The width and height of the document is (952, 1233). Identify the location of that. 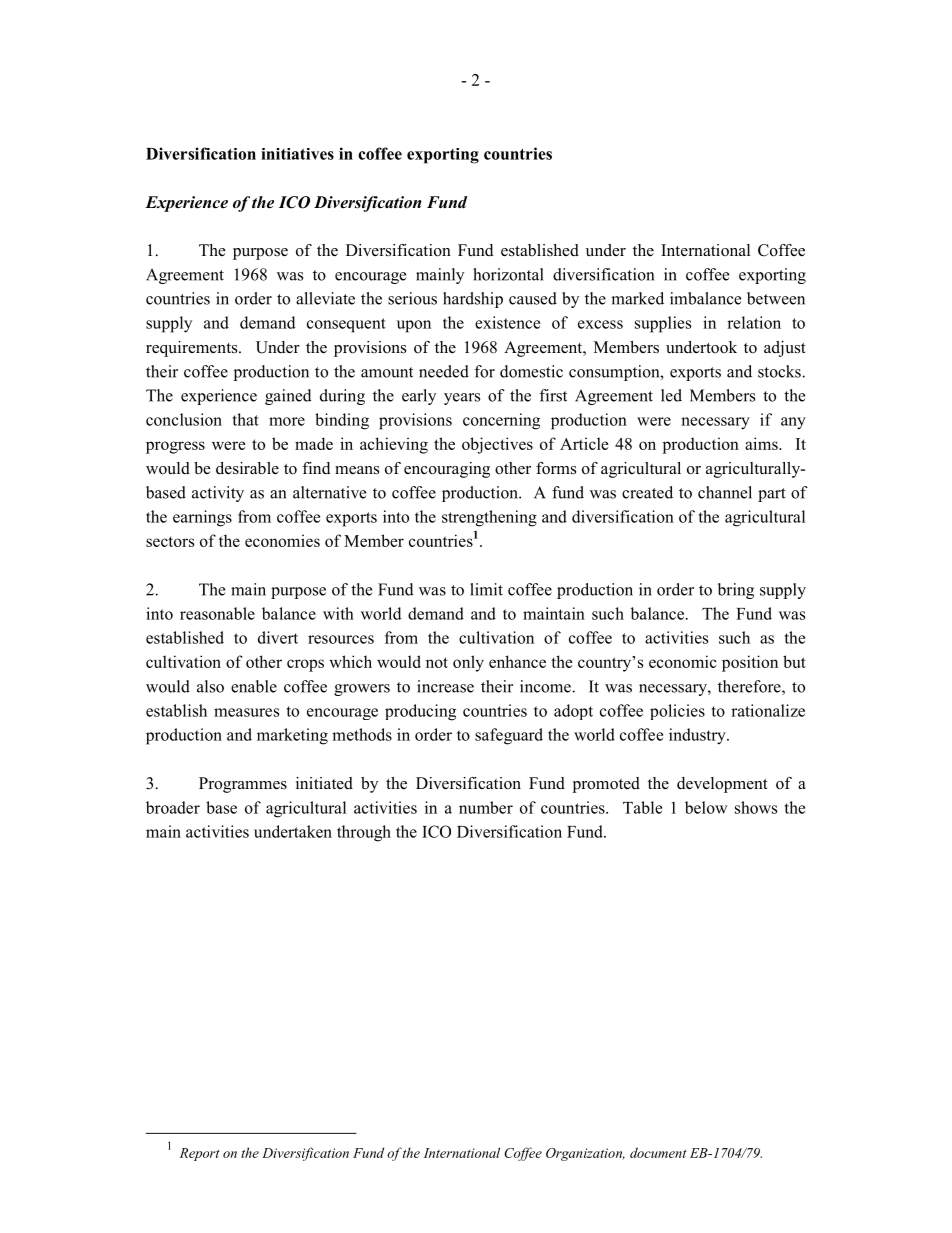
(246, 419).
